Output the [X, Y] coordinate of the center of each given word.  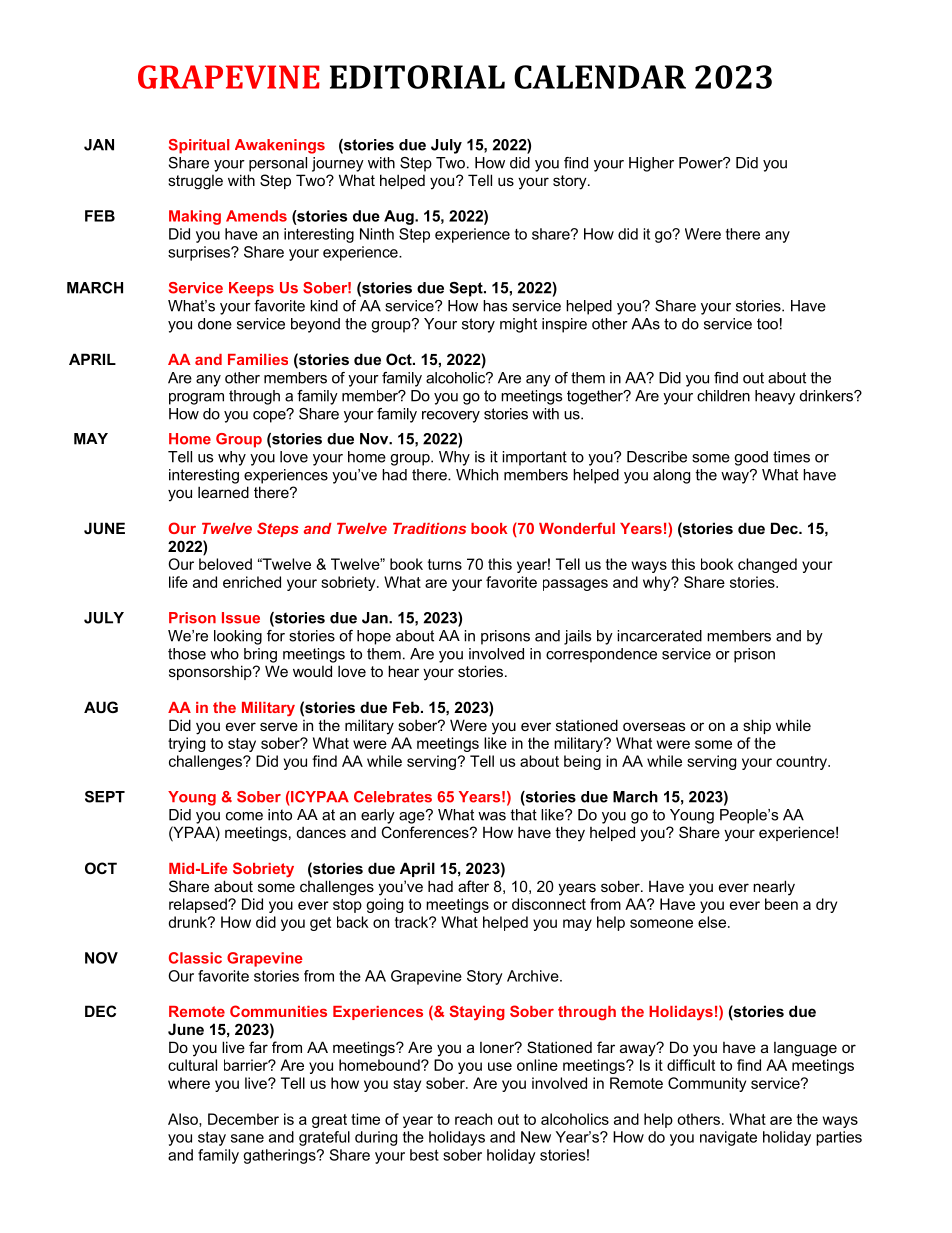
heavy [775, 397]
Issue [241, 618]
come [244, 816]
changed [767, 565]
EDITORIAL [417, 77]
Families [258, 359]
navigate [728, 1138]
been [781, 904]
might [518, 325]
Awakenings [280, 146]
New [536, 1137]
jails [577, 637]
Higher [651, 164]
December [243, 1119]
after [473, 886]
